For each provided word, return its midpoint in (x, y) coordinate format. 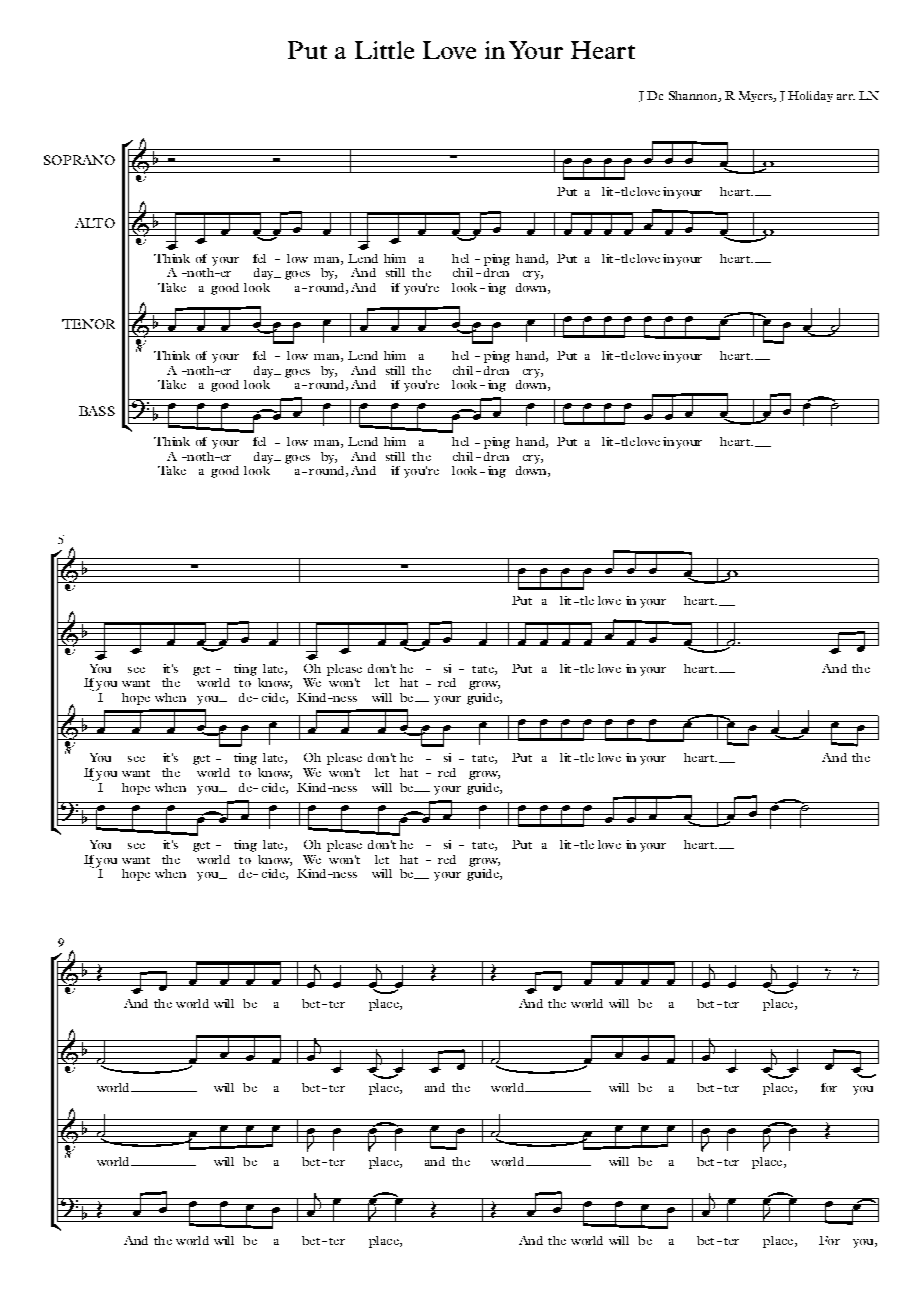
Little (384, 50)
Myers (757, 96)
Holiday (810, 96)
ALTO (95, 223)
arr (846, 97)
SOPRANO (79, 160)
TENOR (88, 324)
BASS (97, 411)
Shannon (694, 96)
